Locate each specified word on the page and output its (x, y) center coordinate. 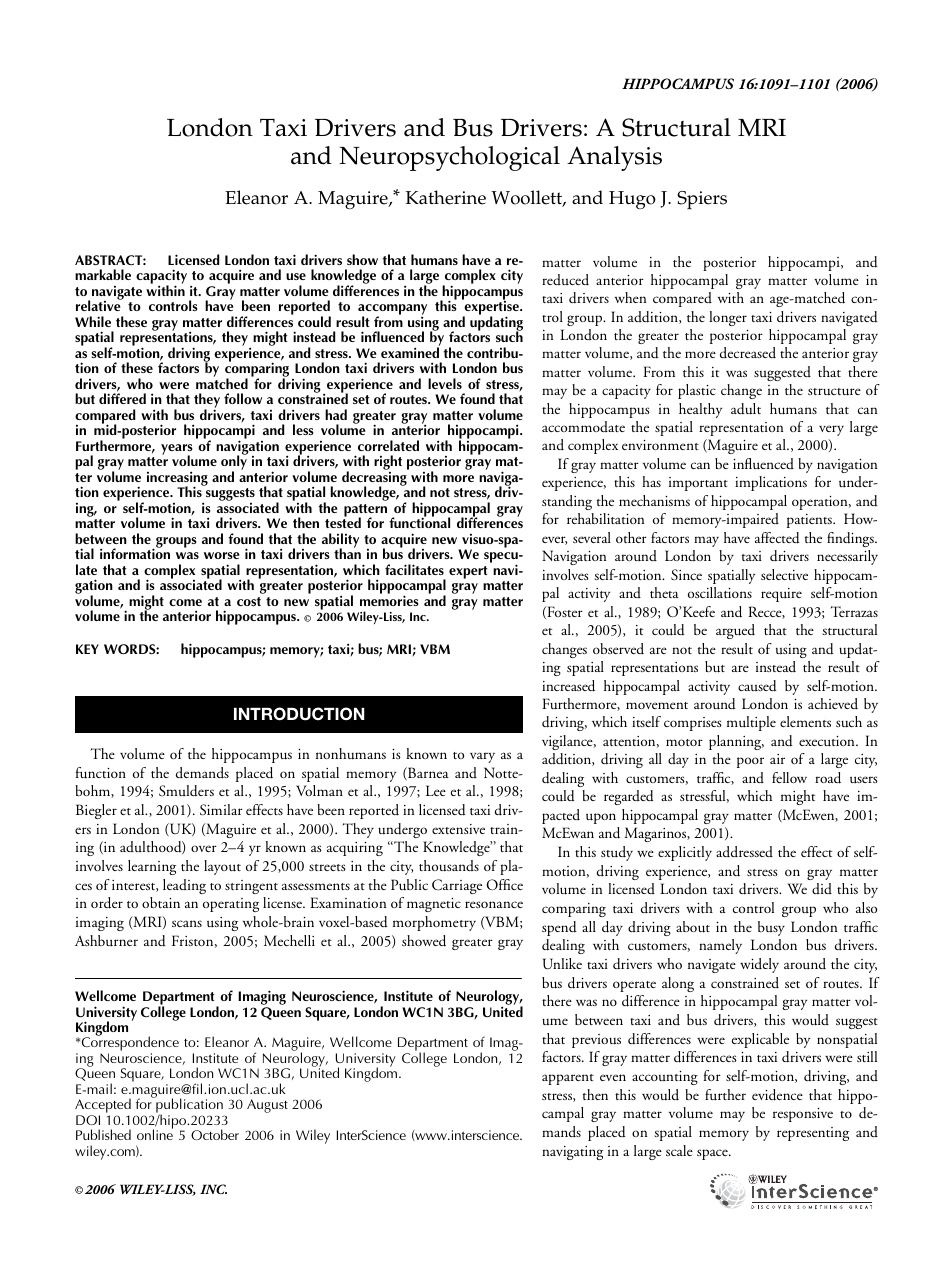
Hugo (632, 200)
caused (757, 686)
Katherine (446, 197)
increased (568, 686)
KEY (87, 649)
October (215, 1134)
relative (99, 305)
